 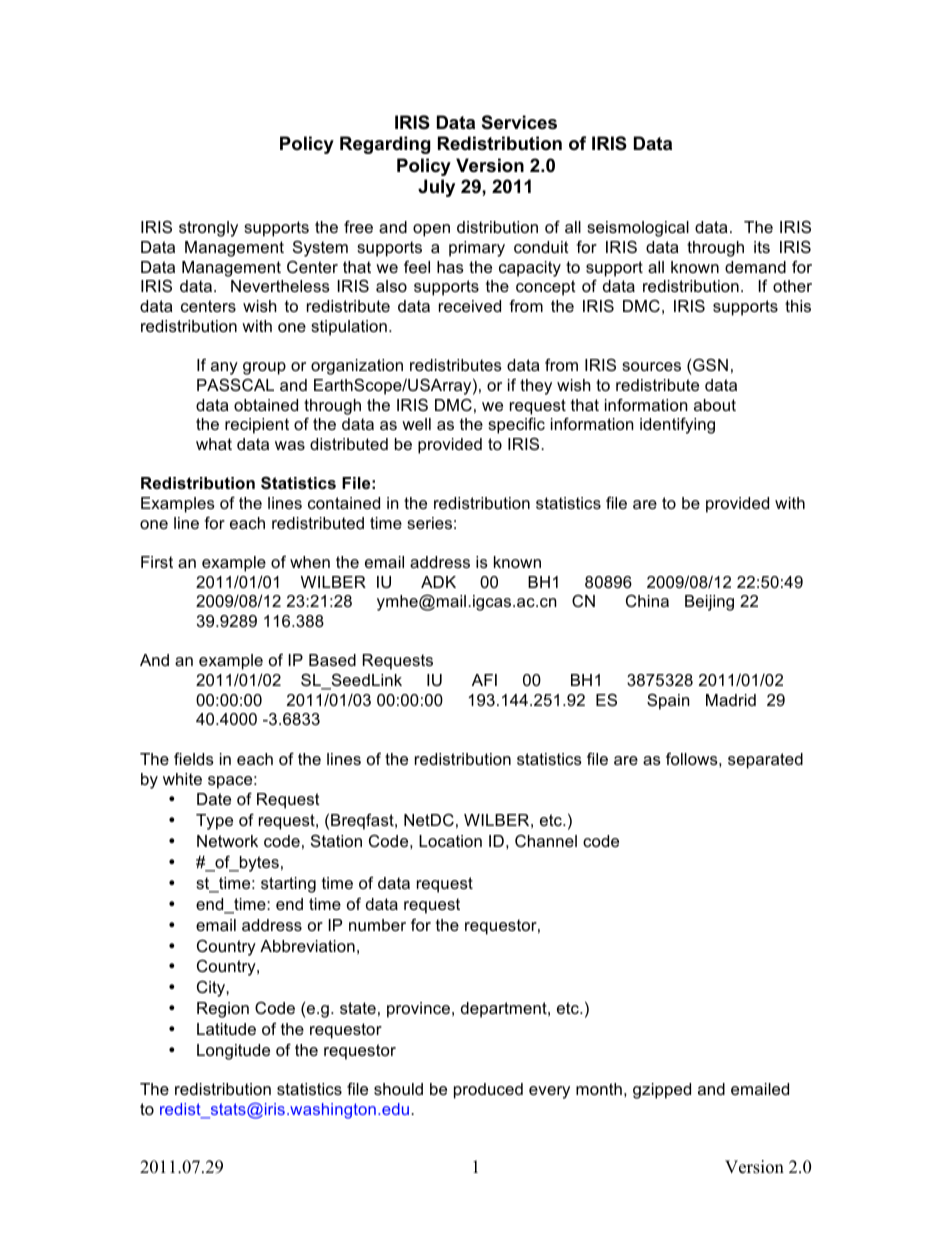 What do you see at coordinates (233, 1052) in the page?
I see `Longitude` at bounding box center [233, 1052].
